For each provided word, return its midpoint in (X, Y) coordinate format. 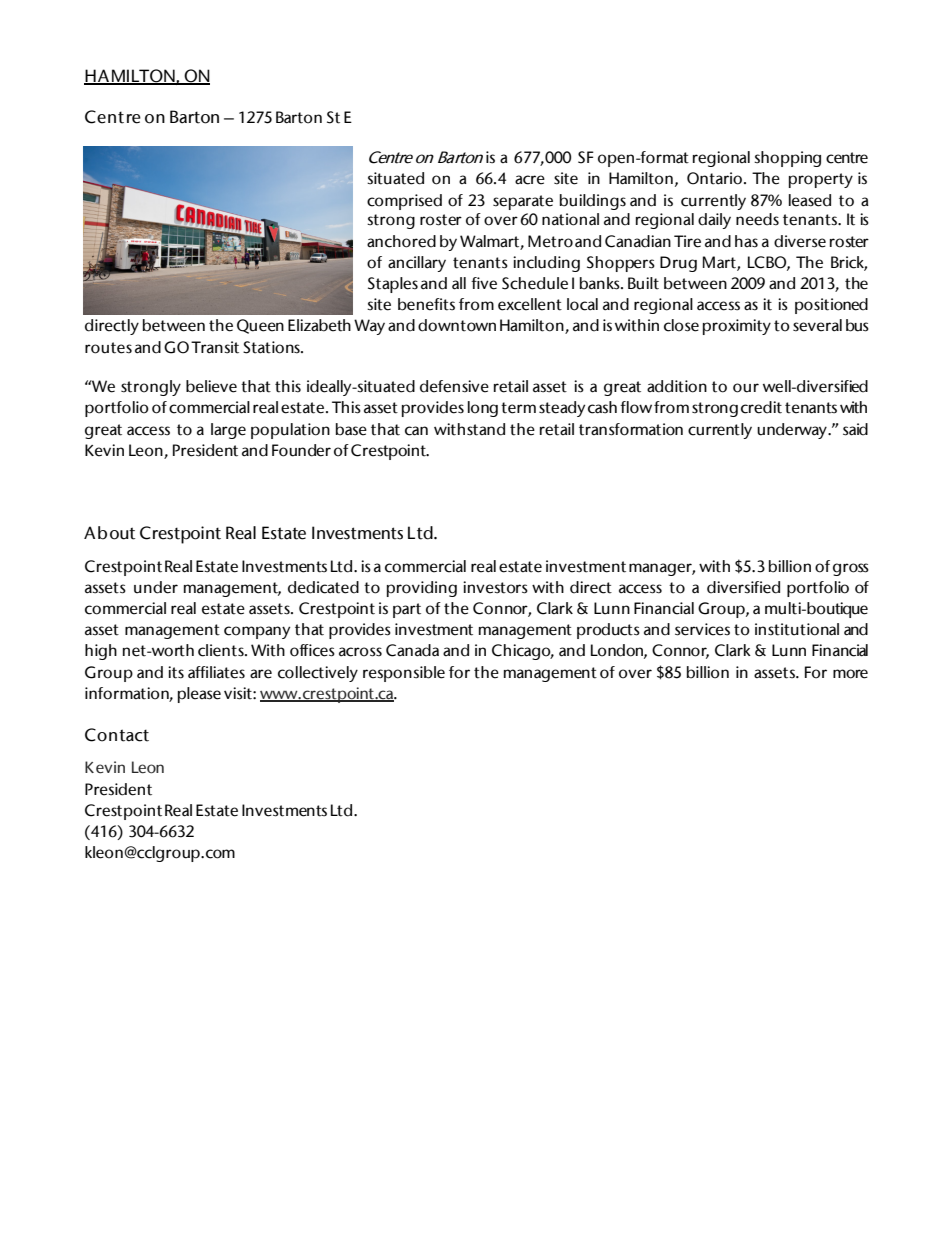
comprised (404, 202)
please (199, 695)
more (850, 674)
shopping (787, 159)
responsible (404, 674)
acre (530, 180)
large (228, 431)
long (483, 409)
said (855, 429)
